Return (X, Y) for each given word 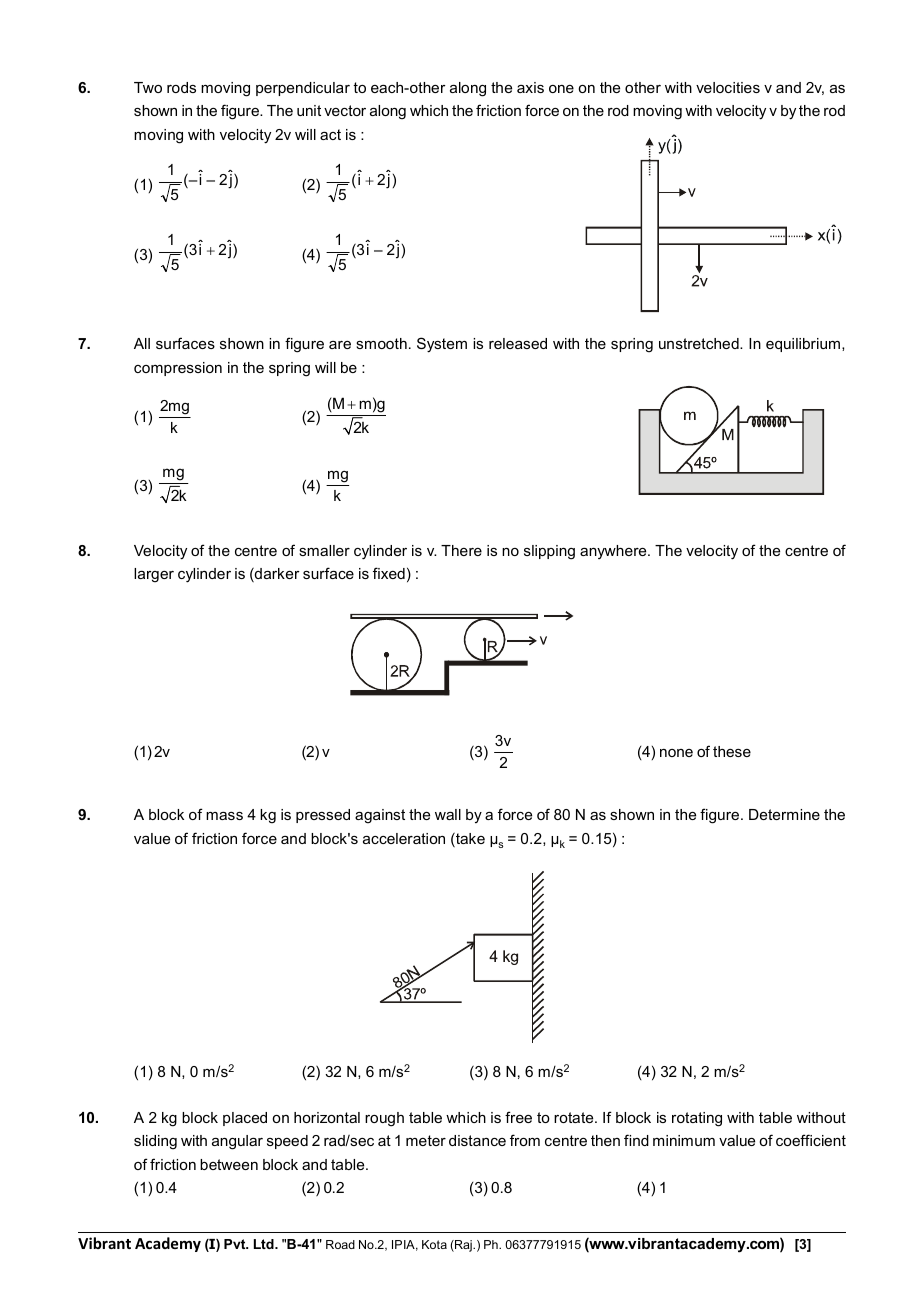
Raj (463, 1246)
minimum (684, 1140)
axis (530, 87)
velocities (728, 87)
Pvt (236, 1244)
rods (181, 87)
